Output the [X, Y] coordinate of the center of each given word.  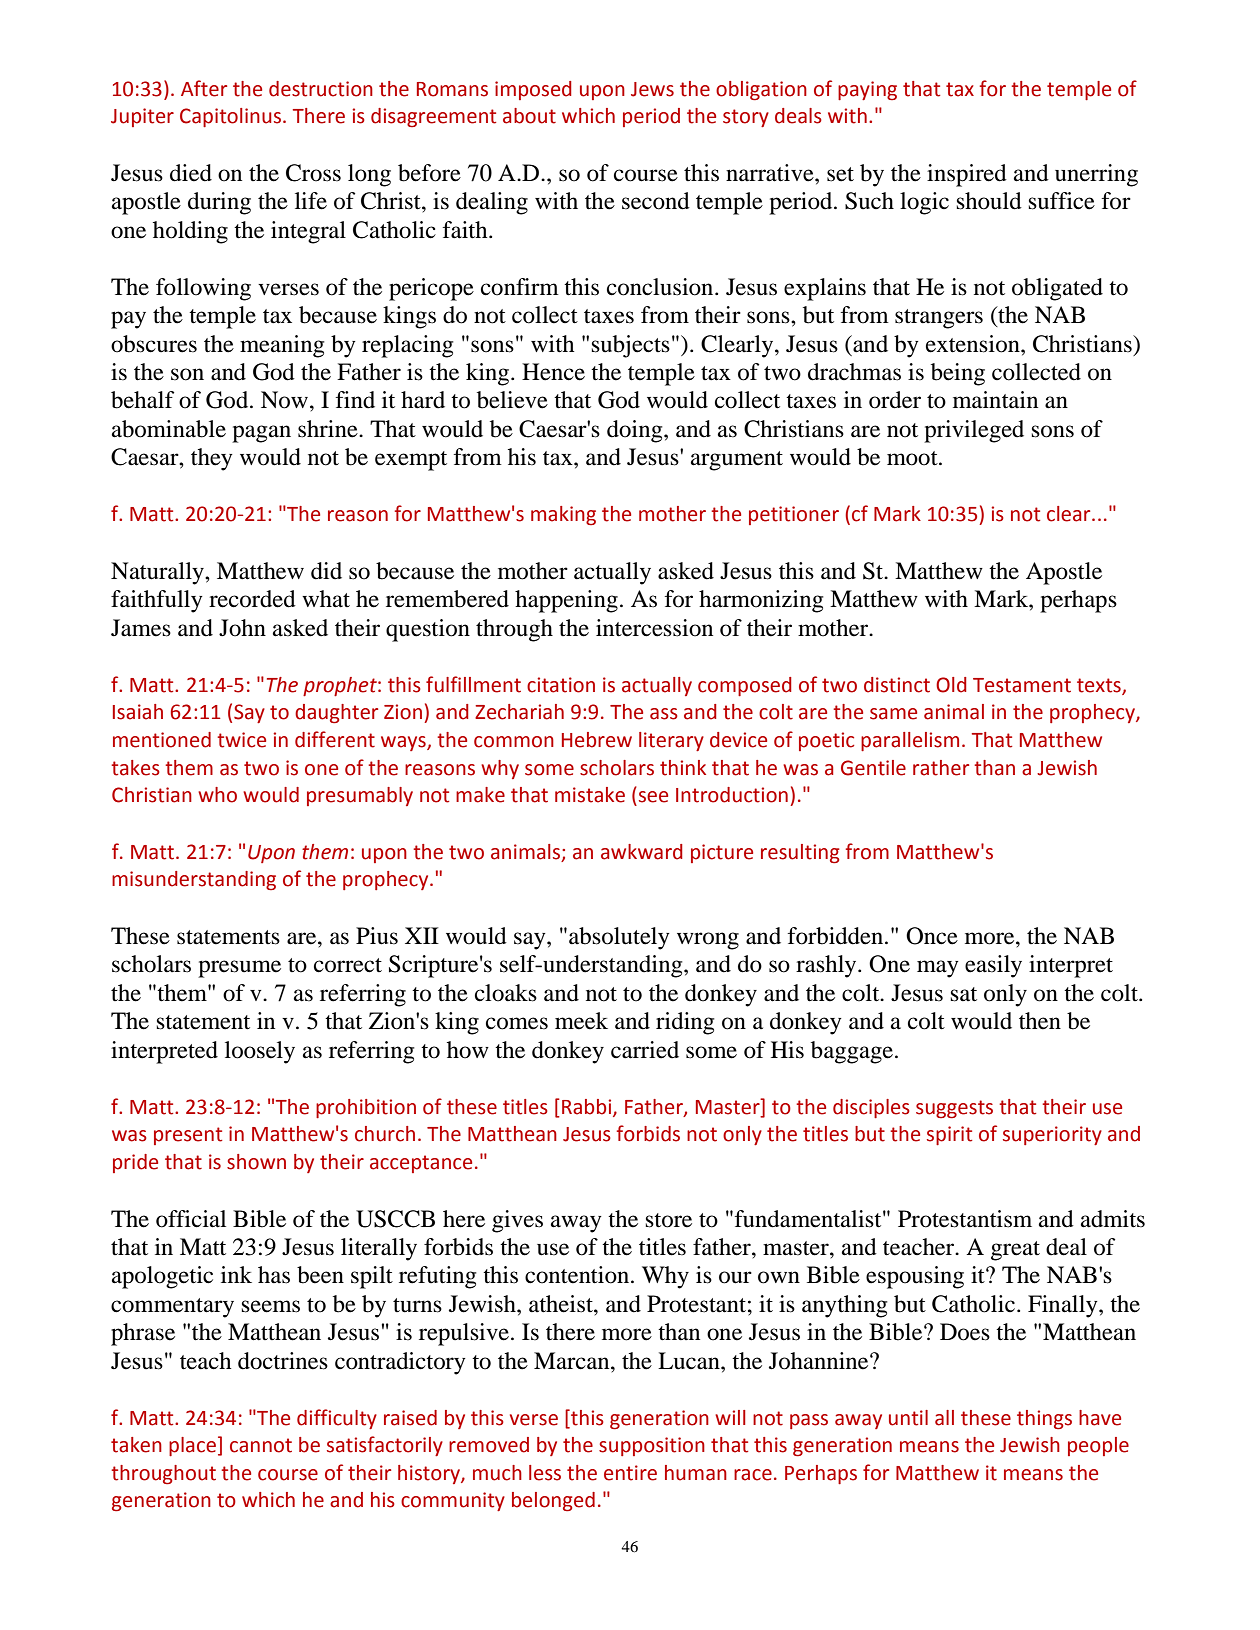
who [217, 795]
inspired [967, 175]
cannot [261, 1445]
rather [941, 768]
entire [630, 1473]
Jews [652, 89]
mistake [590, 795]
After [204, 88]
